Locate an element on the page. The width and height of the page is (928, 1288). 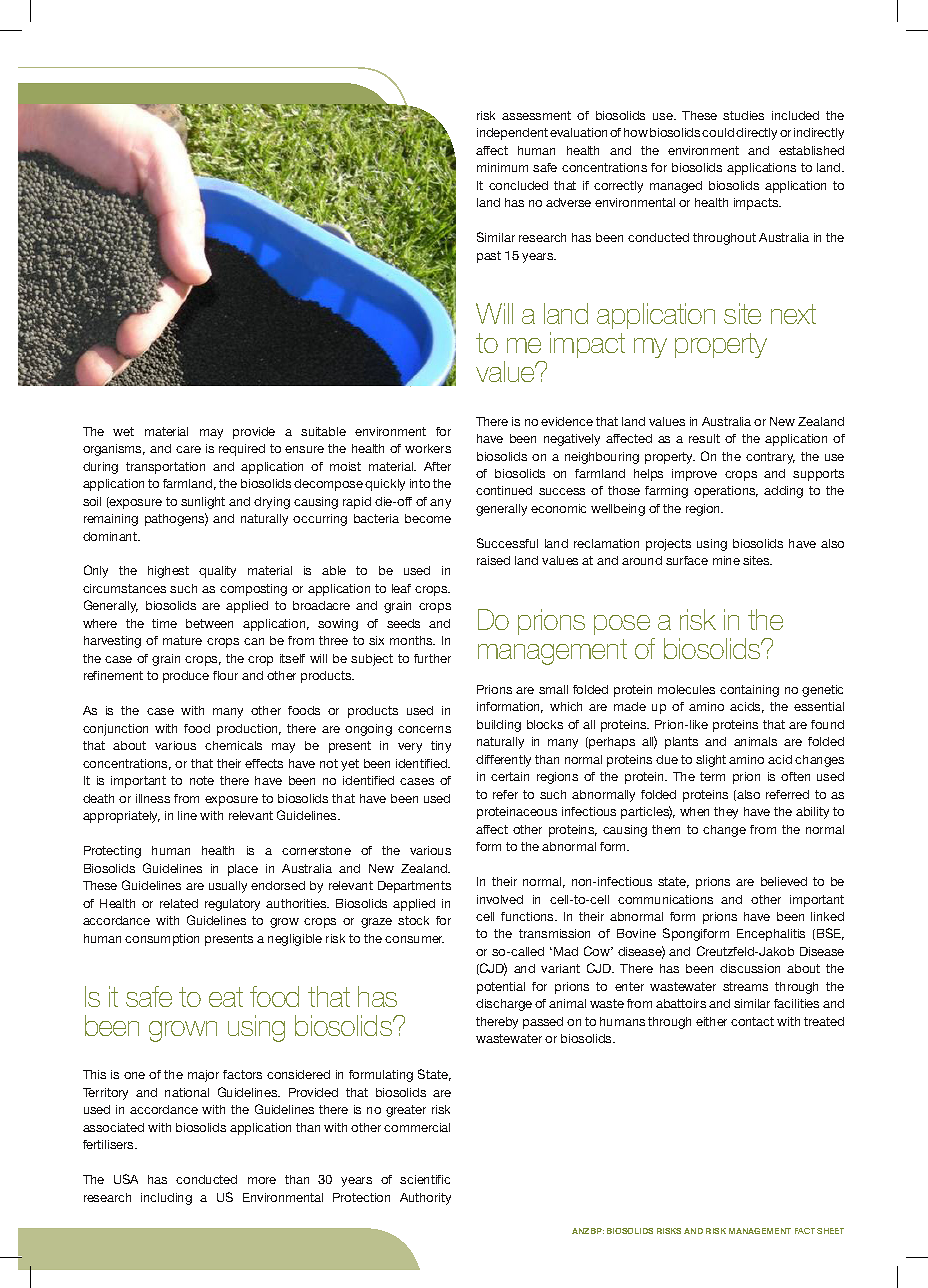
minimum is located at coordinates (502, 167).
